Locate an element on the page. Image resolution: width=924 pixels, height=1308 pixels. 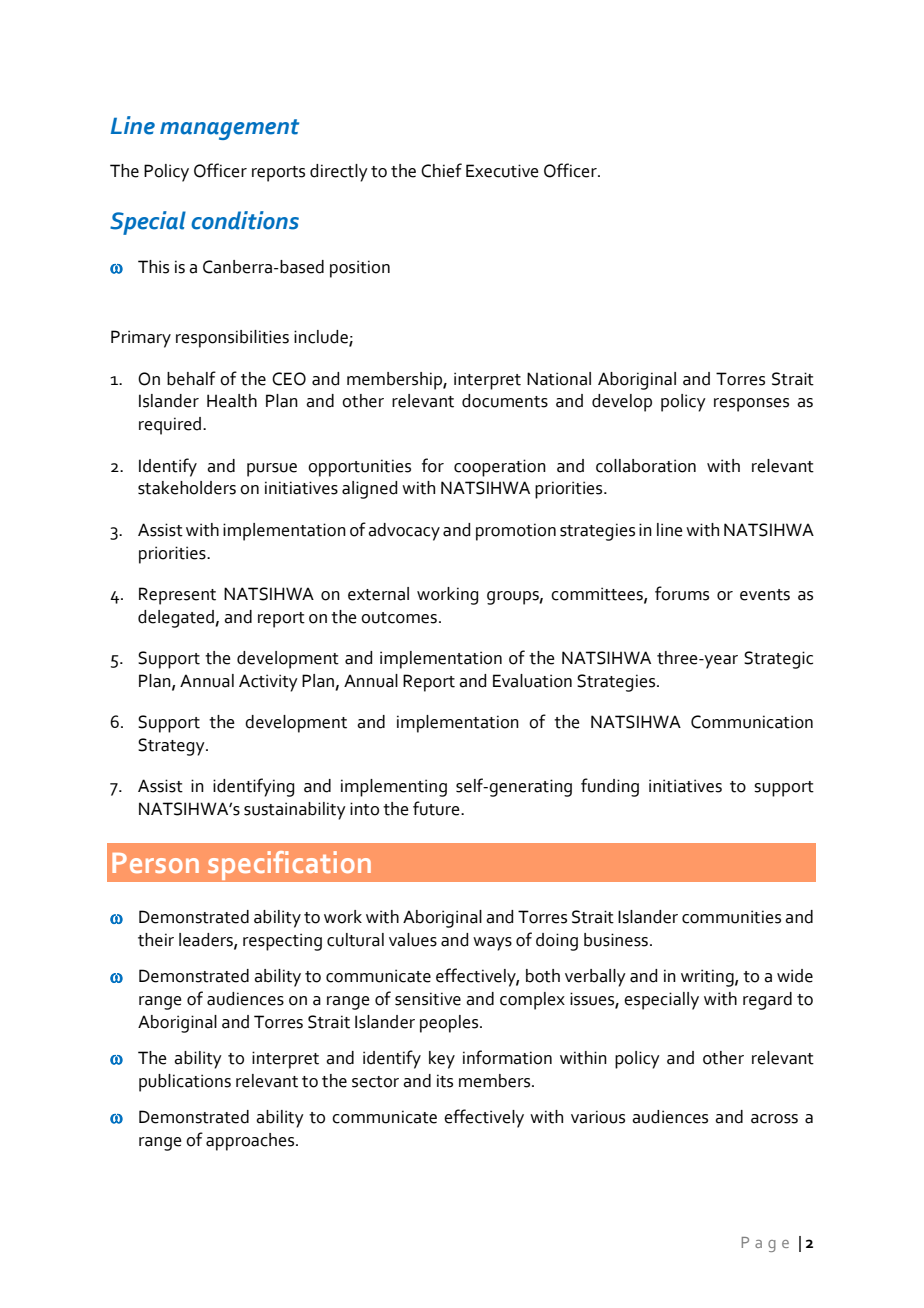
across is located at coordinates (774, 1119).
